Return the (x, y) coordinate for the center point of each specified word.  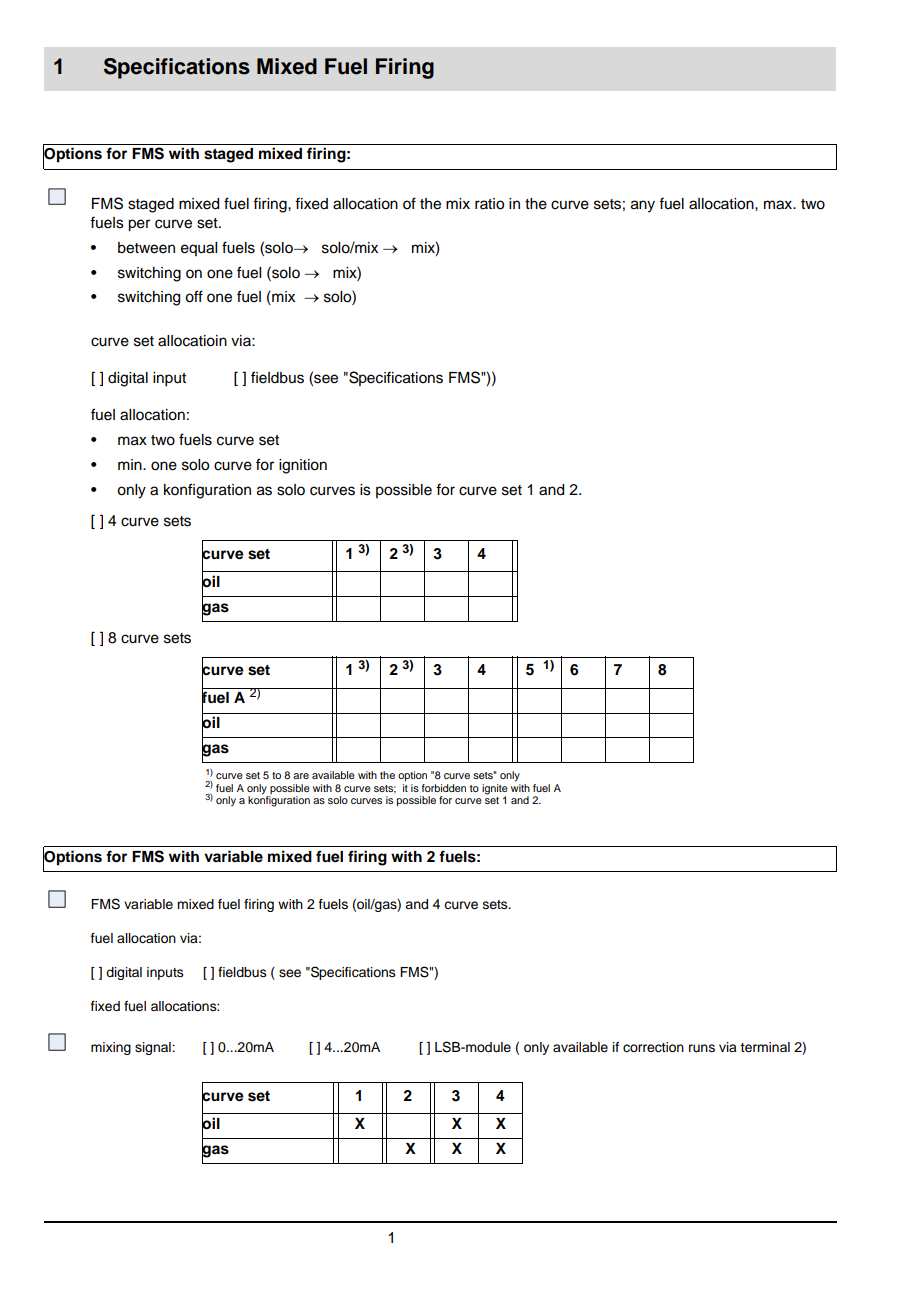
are (301, 776)
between (146, 248)
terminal (765, 1047)
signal (154, 1048)
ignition (303, 466)
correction (653, 1047)
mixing (111, 1048)
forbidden (444, 788)
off (194, 296)
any (643, 206)
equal (199, 249)
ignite (495, 790)
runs (702, 1048)
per (139, 225)
